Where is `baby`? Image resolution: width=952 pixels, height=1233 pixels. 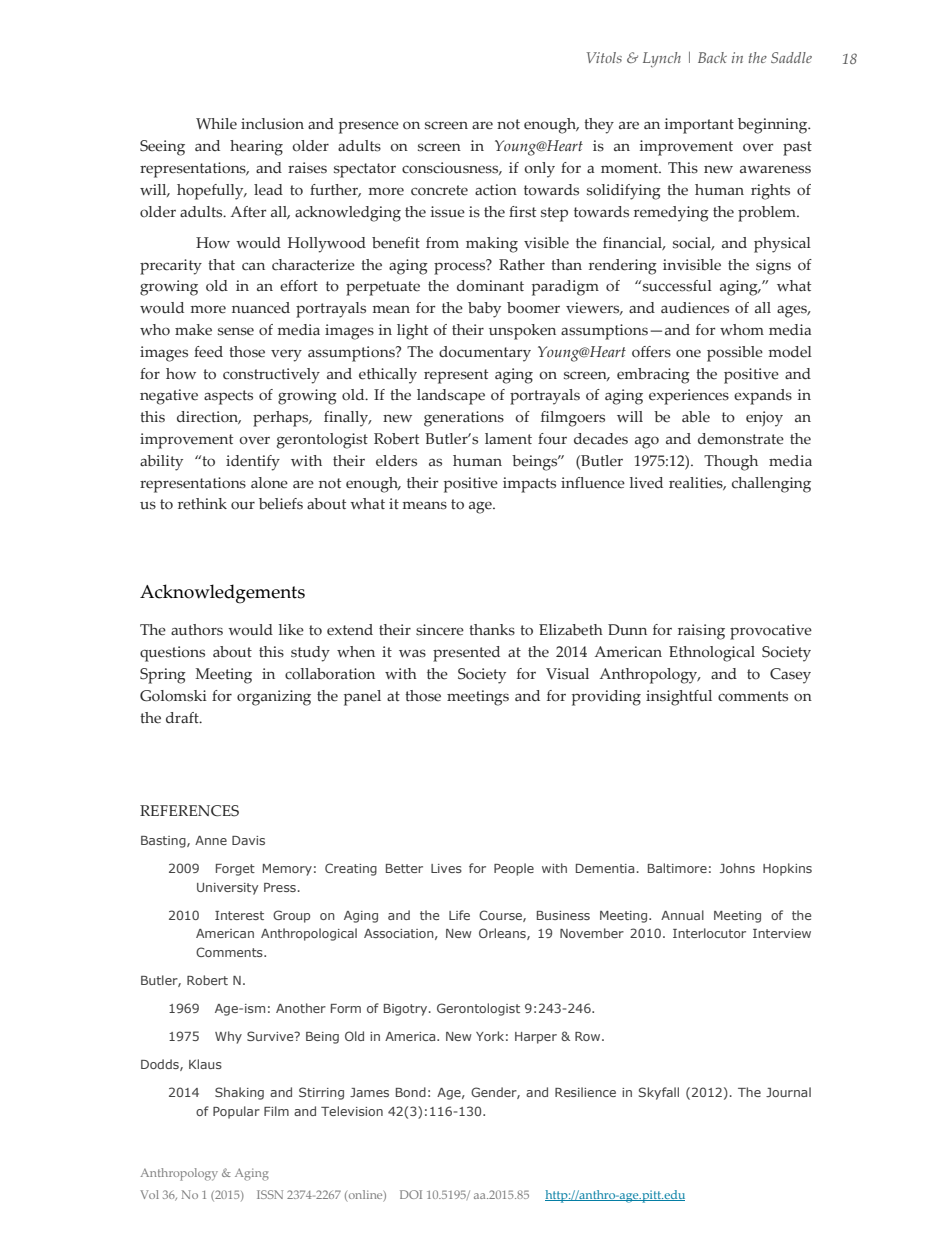 baby is located at coordinates (484, 310).
